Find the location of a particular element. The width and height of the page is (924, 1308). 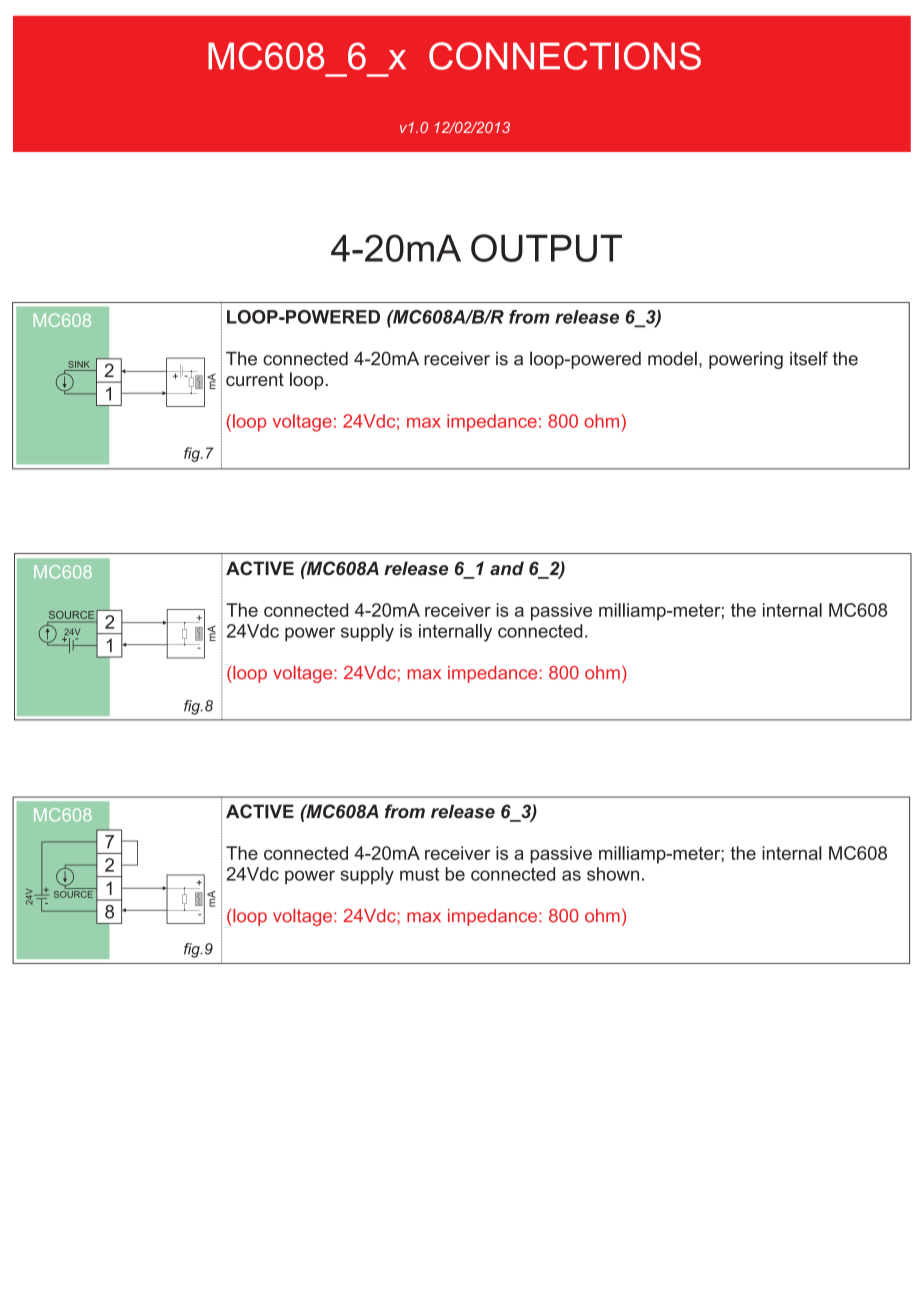

shown is located at coordinates (613, 874).
